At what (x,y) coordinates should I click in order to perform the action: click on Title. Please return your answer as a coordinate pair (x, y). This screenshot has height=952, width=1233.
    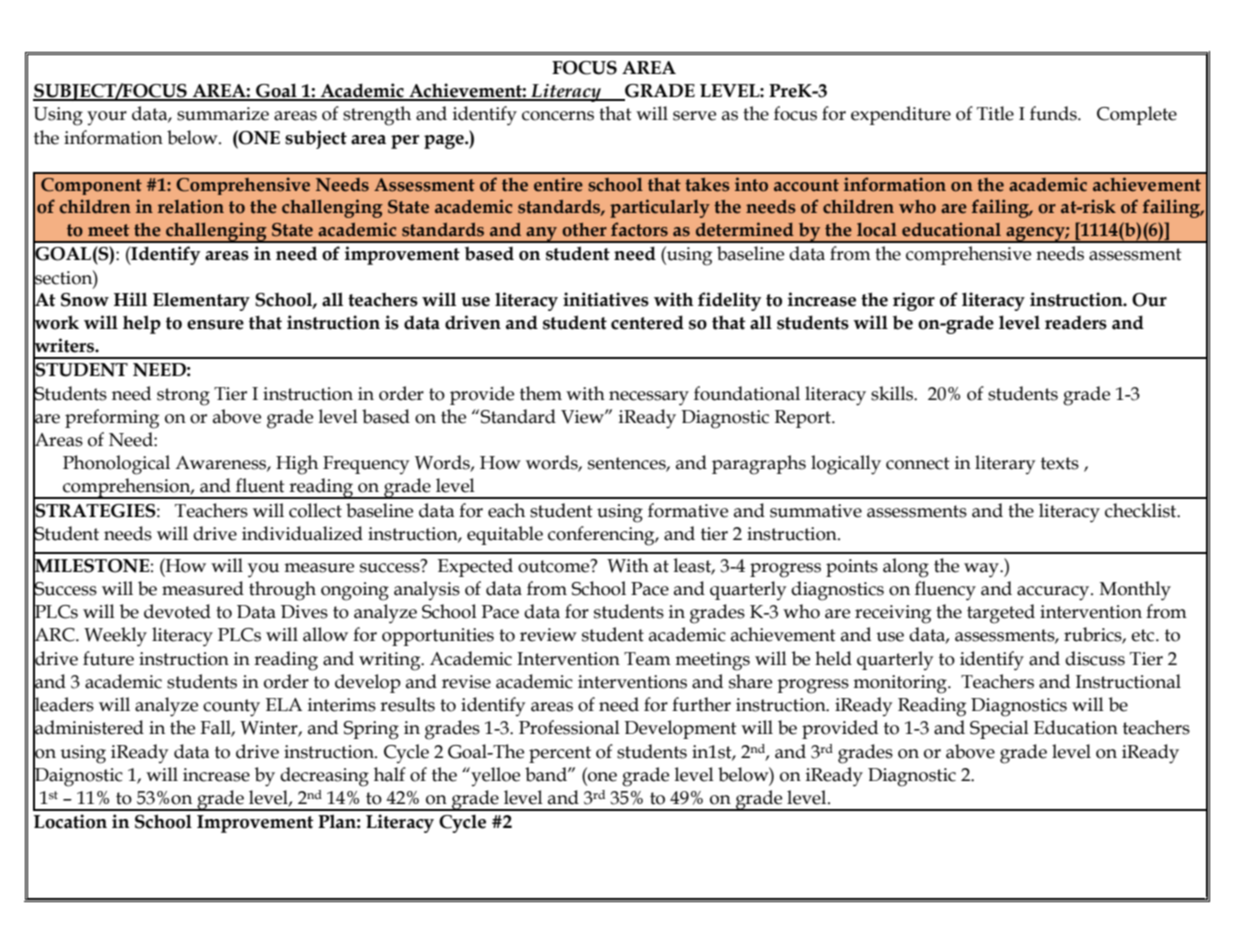
    Looking at the image, I should click on (995, 113).
